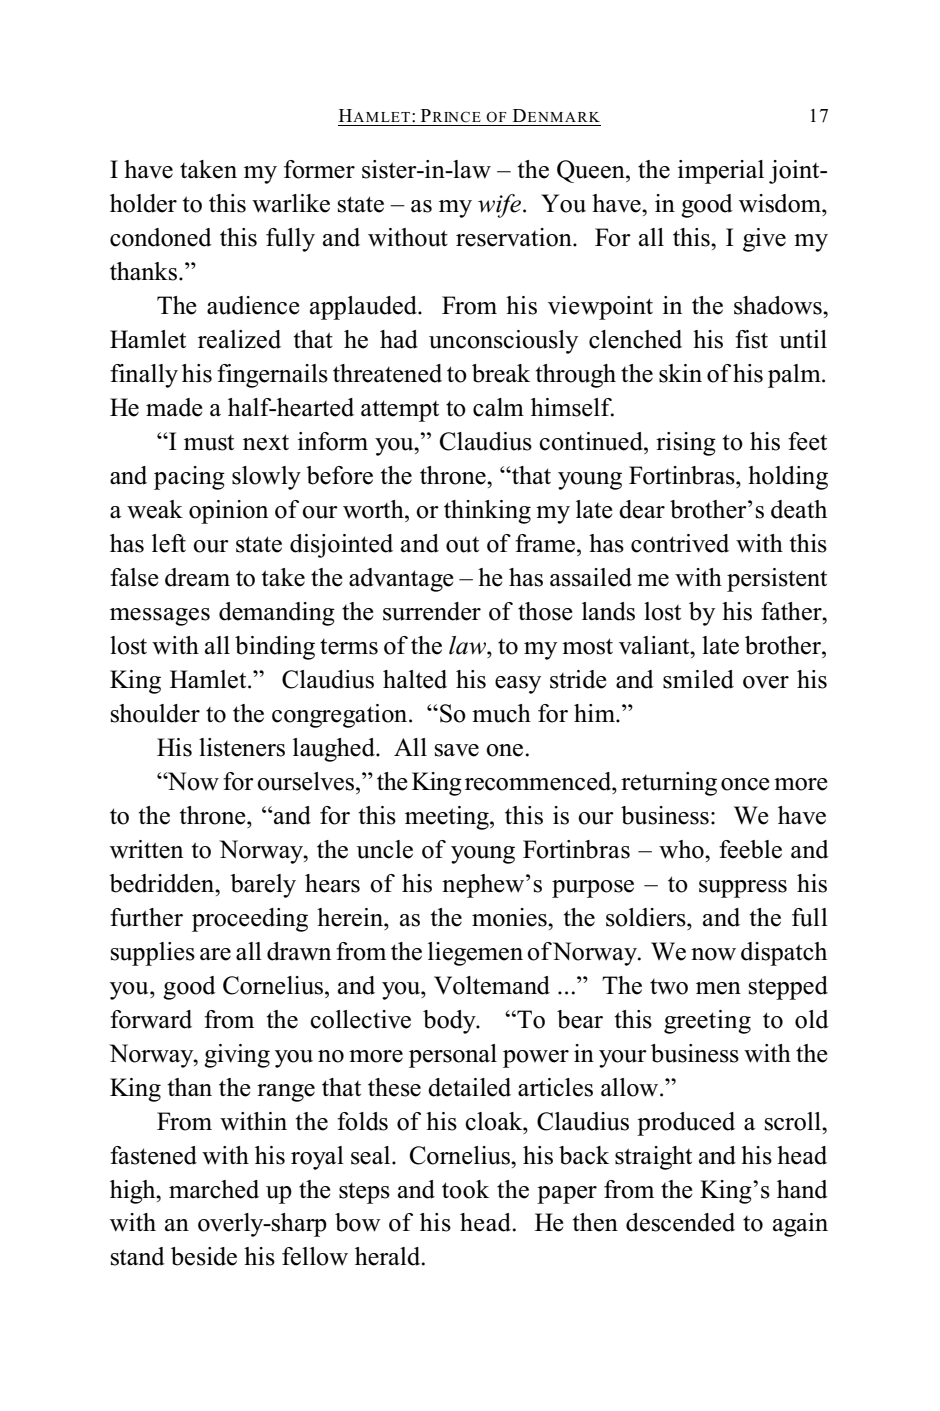 The height and width of the screenshot is (1411, 940). I want to click on beside, so click(204, 1256).
